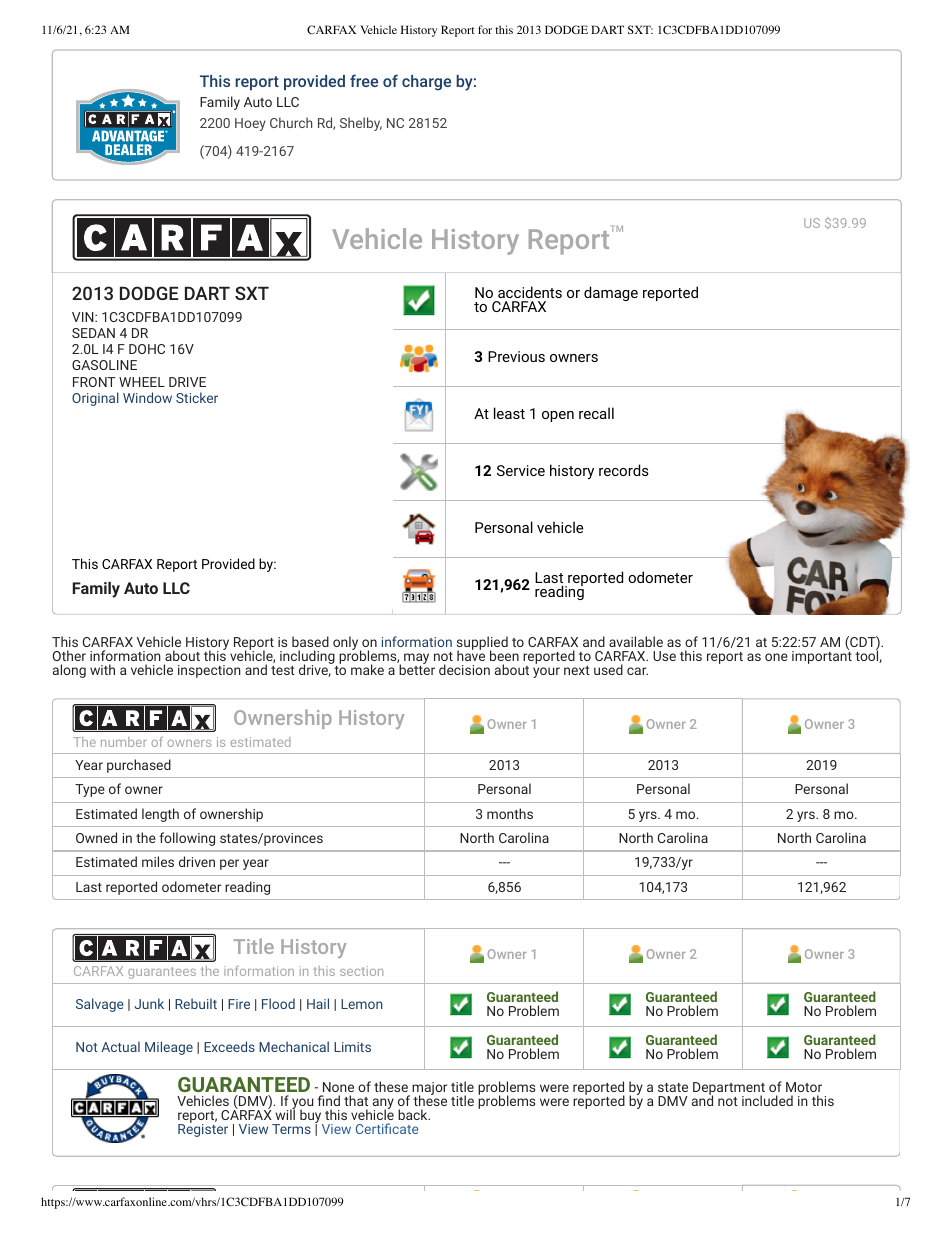 The width and height of the document is (952, 1233). Describe the element at coordinates (426, 83) in the document. I see `charge` at that location.
